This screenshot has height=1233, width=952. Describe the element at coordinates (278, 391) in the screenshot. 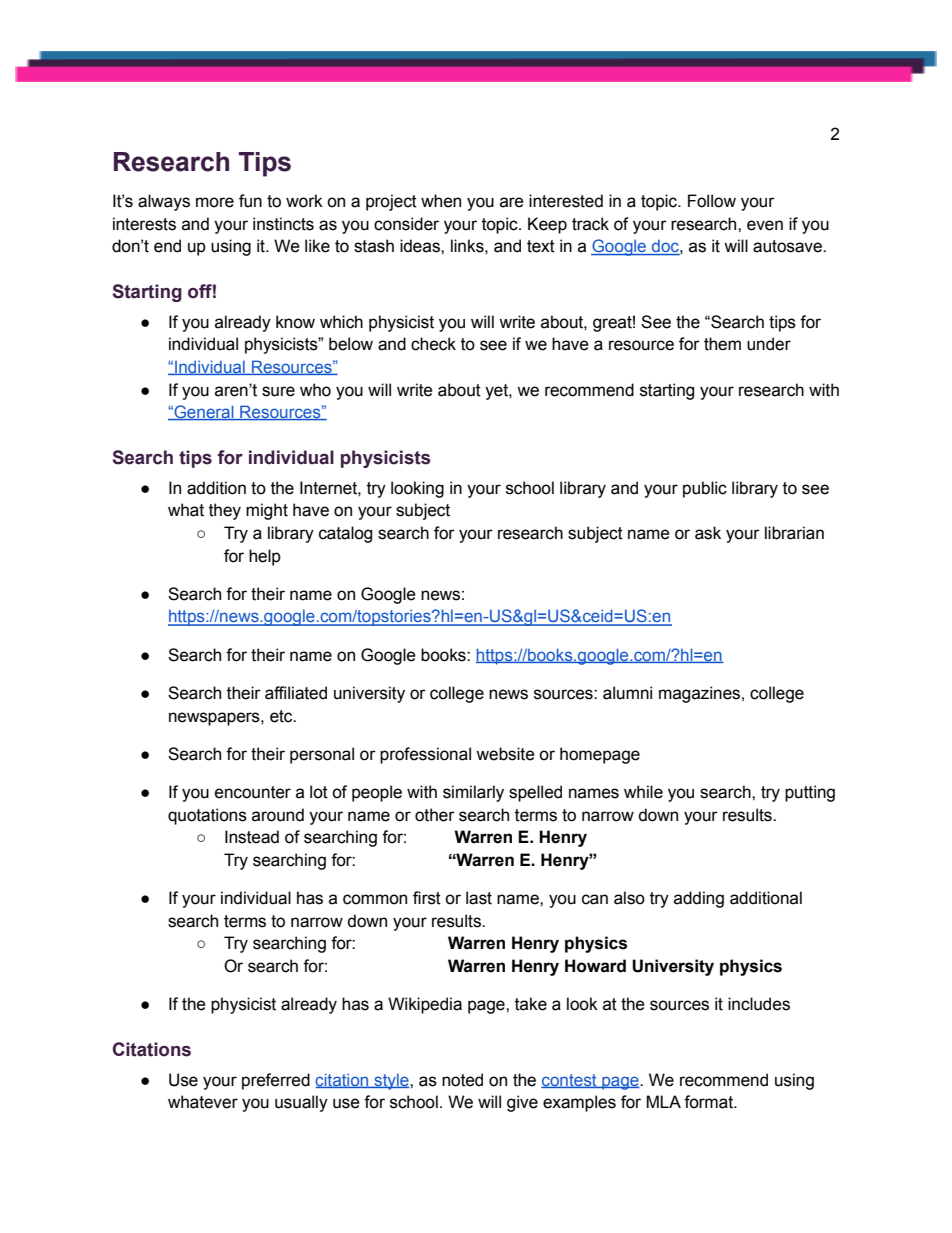

I see `sure` at that location.
